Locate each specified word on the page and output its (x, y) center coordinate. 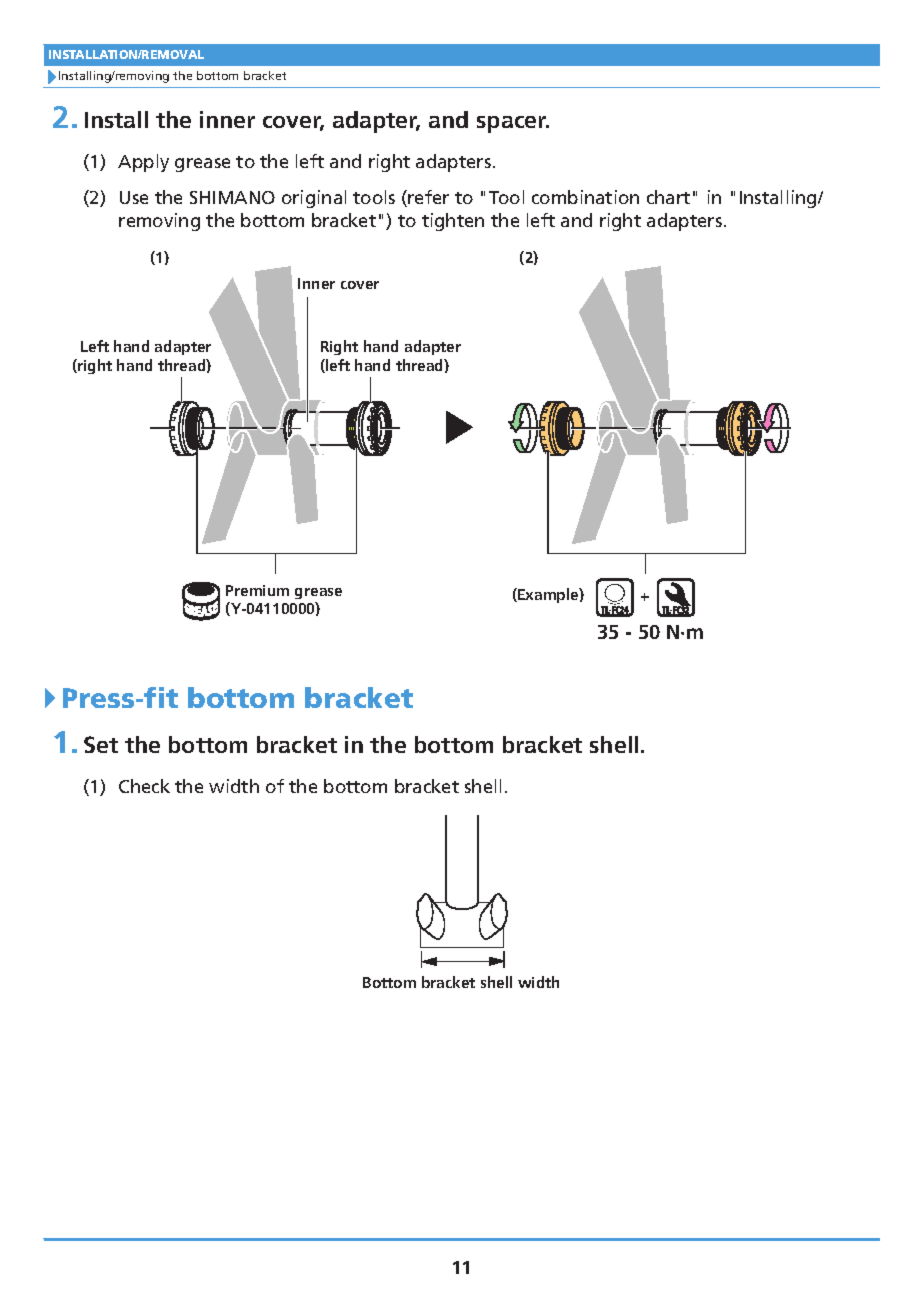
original (314, 199)
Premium (257, 590)
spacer (513, 124)
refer (428, 197)
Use (134, 197)
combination (585, 197)
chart (668, 197)
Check (144, 786)
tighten (453, 222)
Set (101, 744)
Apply (143, 163)
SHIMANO (232, 197)
